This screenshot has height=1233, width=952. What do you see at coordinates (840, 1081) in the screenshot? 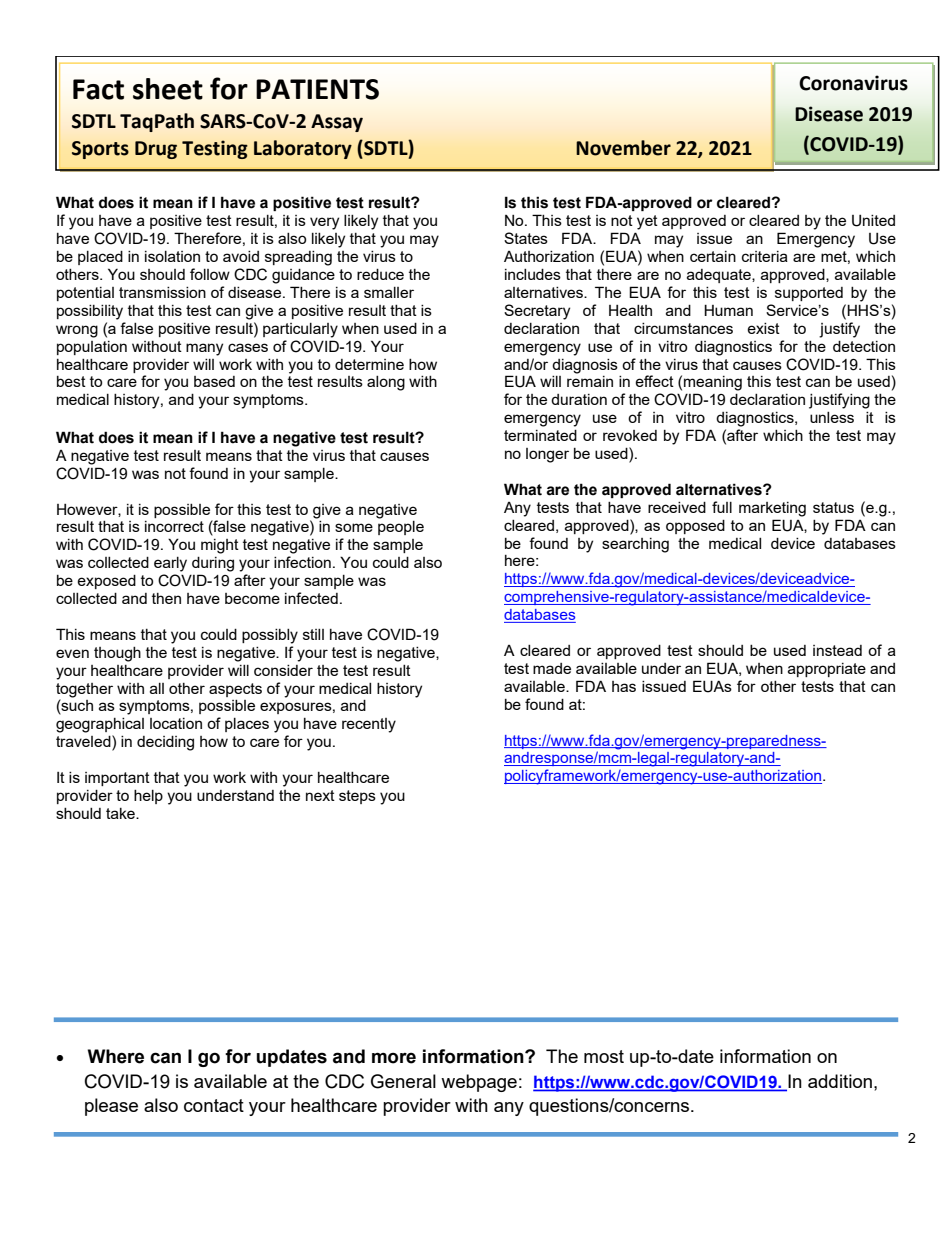
I see `addition` at bounding box center [840, 1081].
